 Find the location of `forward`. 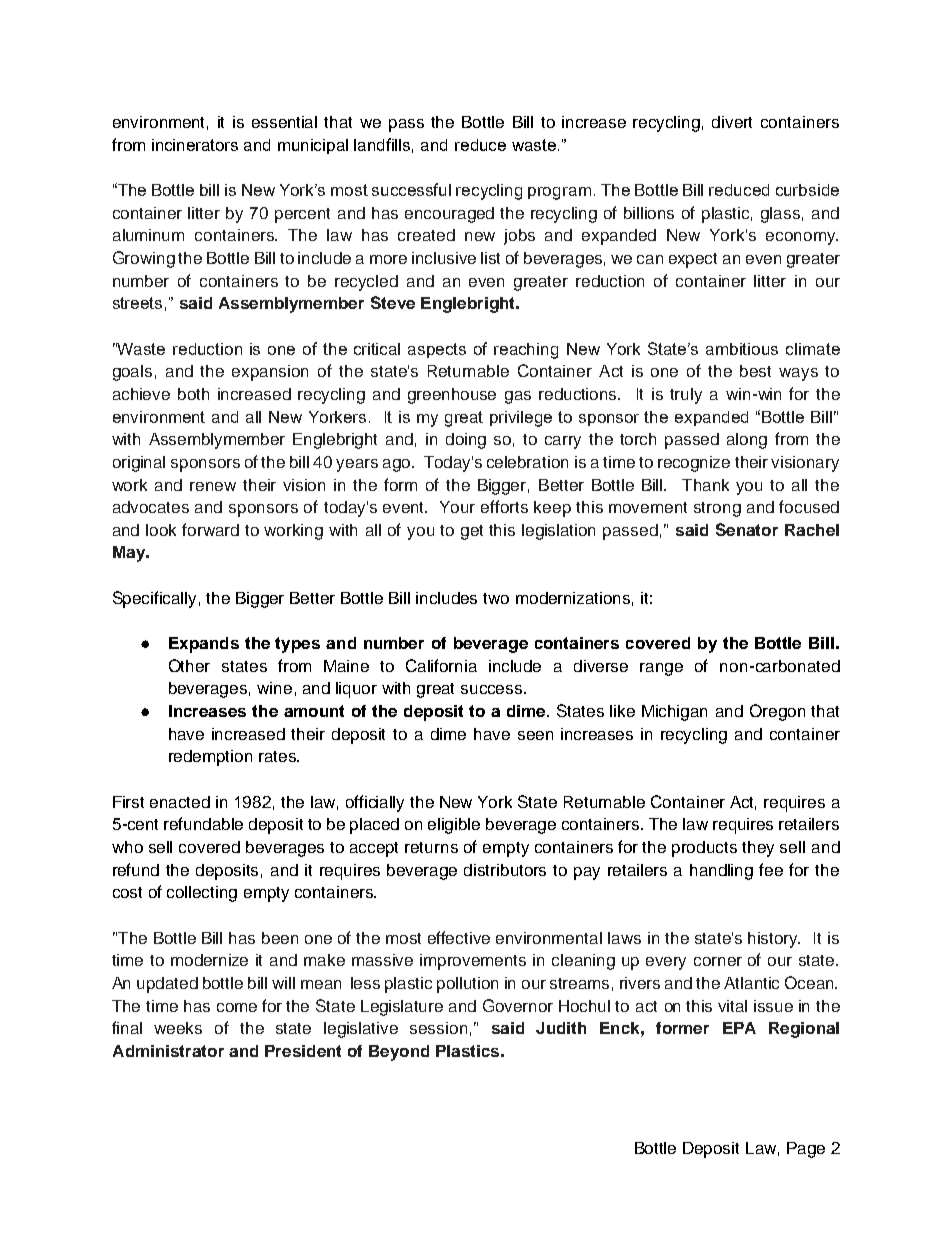

forward is located at coordinates (210, 529).
